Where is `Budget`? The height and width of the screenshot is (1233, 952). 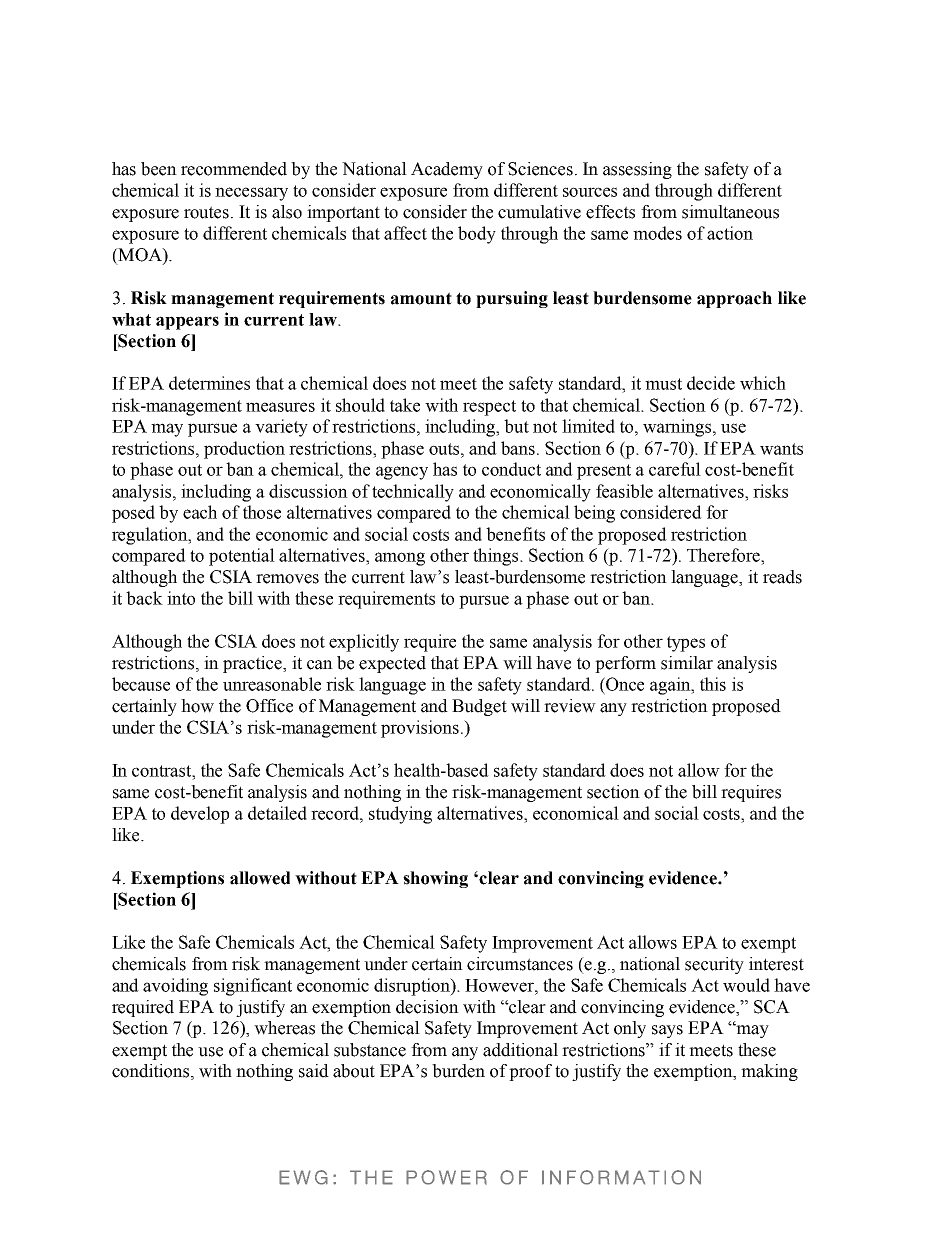
Budget is located at coordinates (479, 707).
